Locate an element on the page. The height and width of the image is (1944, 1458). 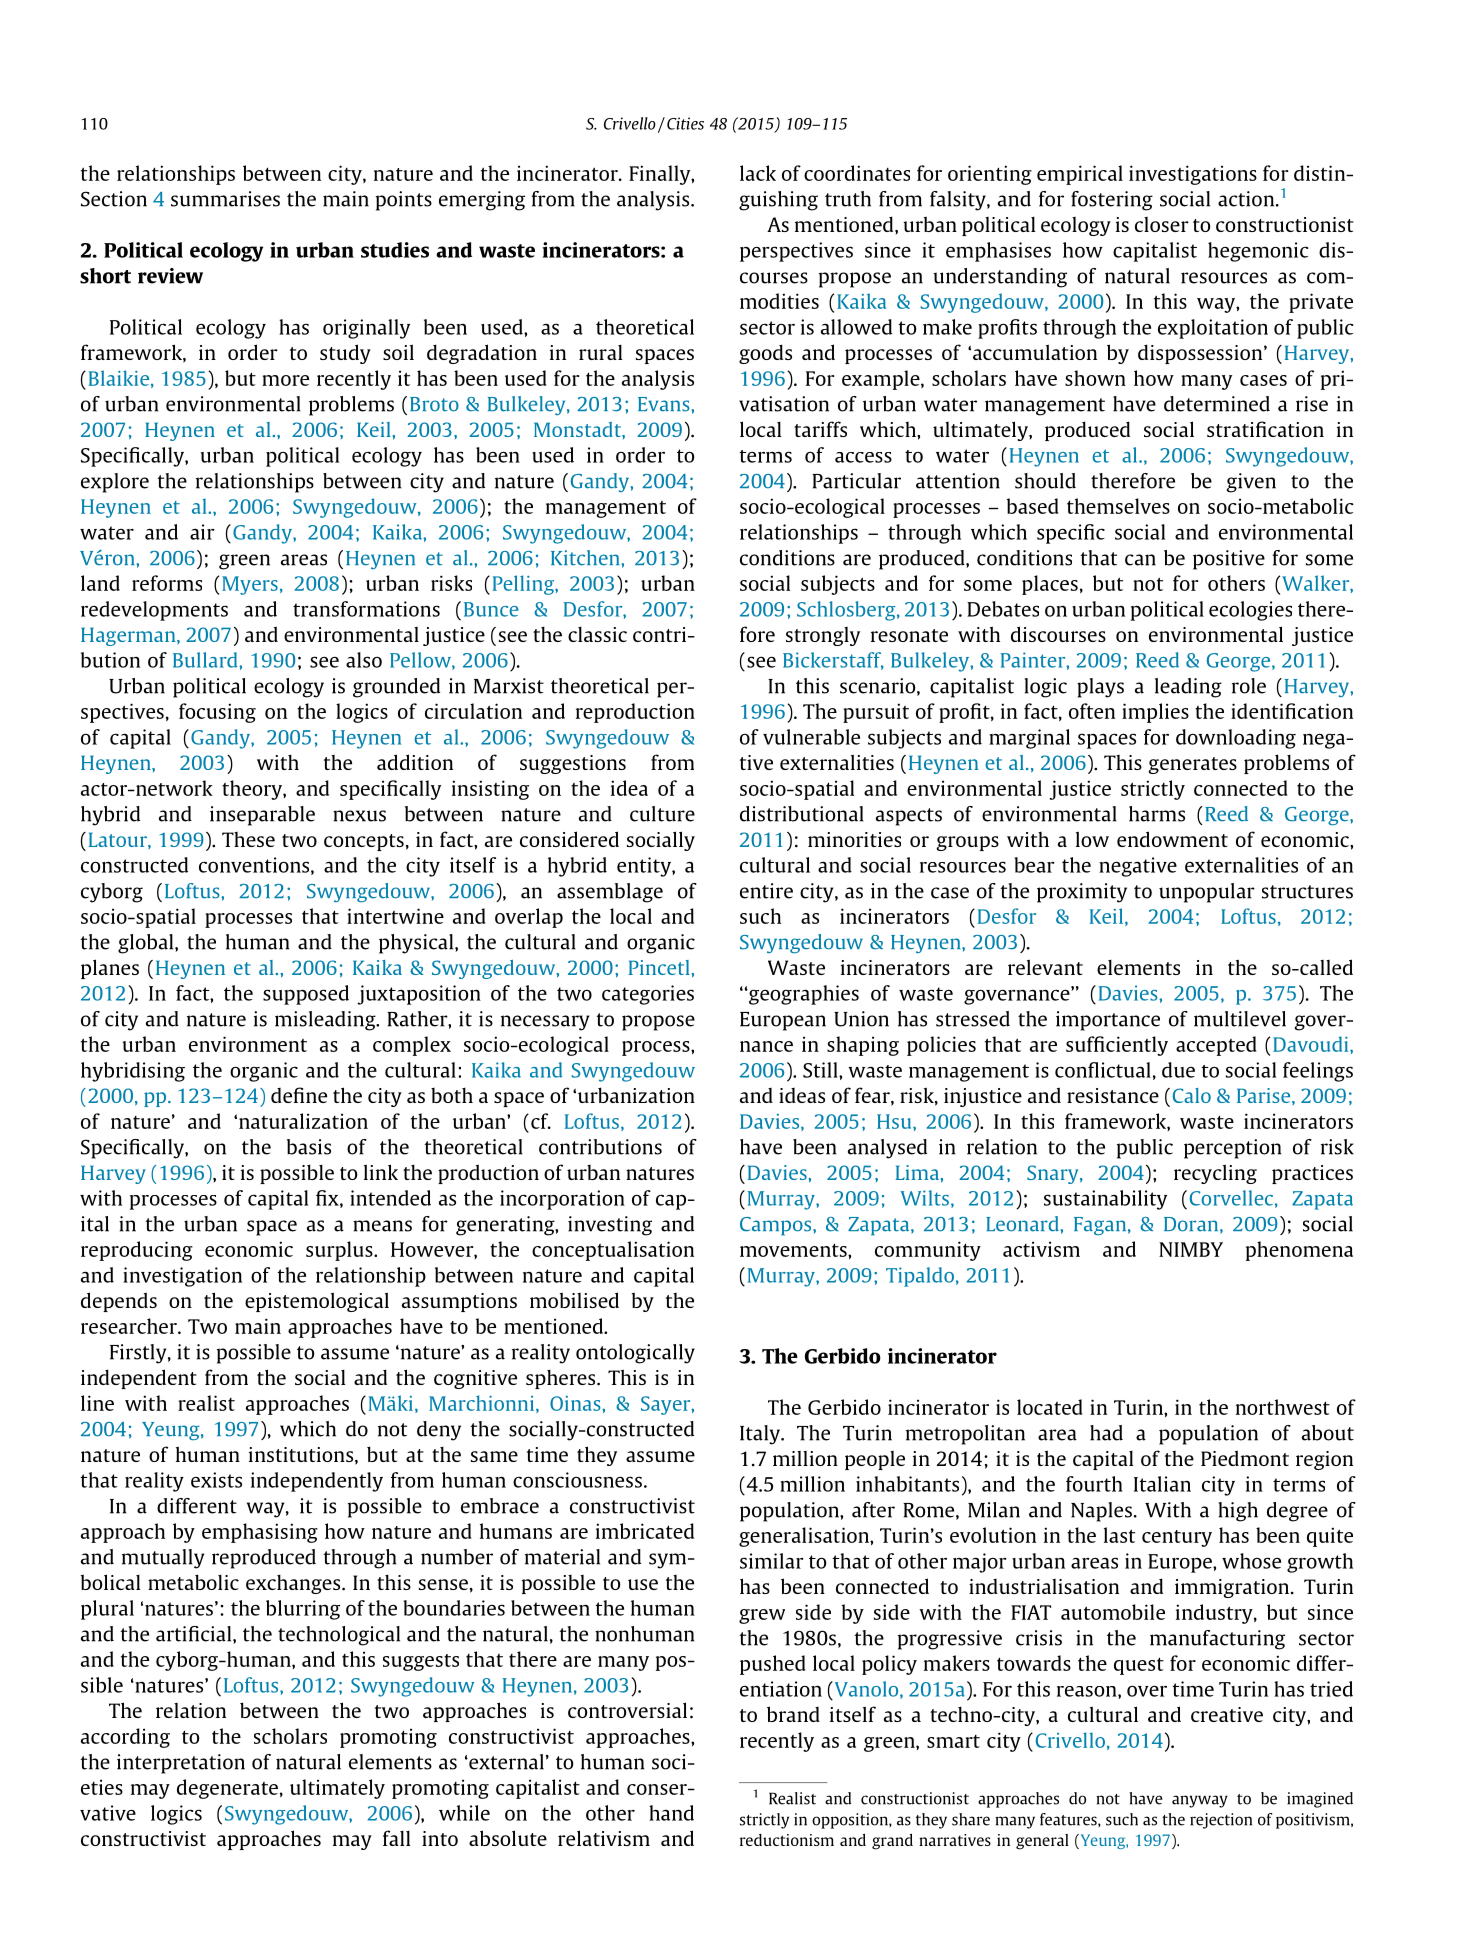
categories is located at coordinates (648, 995).
